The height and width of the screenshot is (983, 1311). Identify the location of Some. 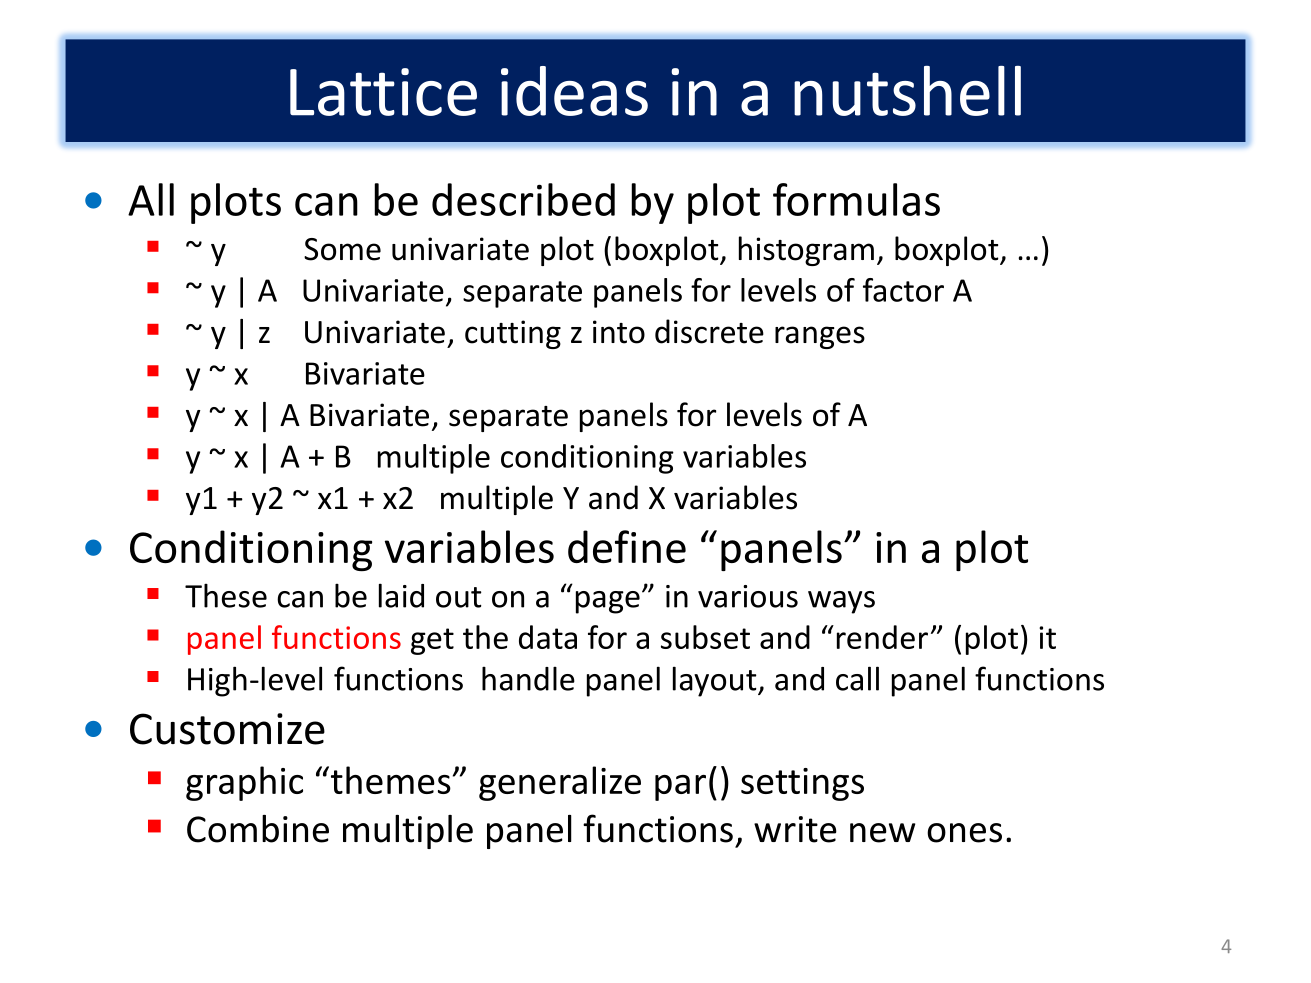
(342, 249).
